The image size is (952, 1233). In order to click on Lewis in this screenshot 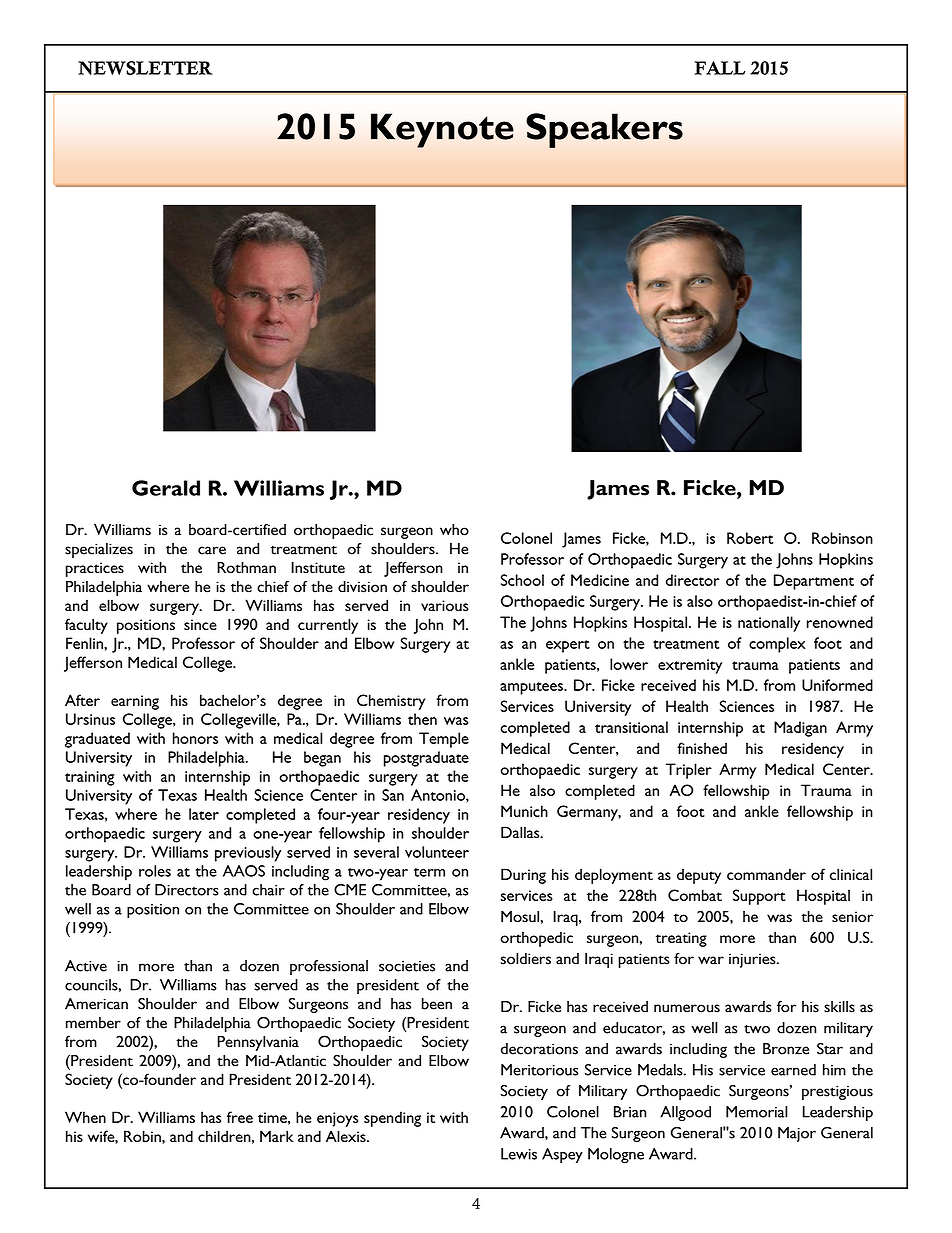, I will do `click(519, 1154)`.
